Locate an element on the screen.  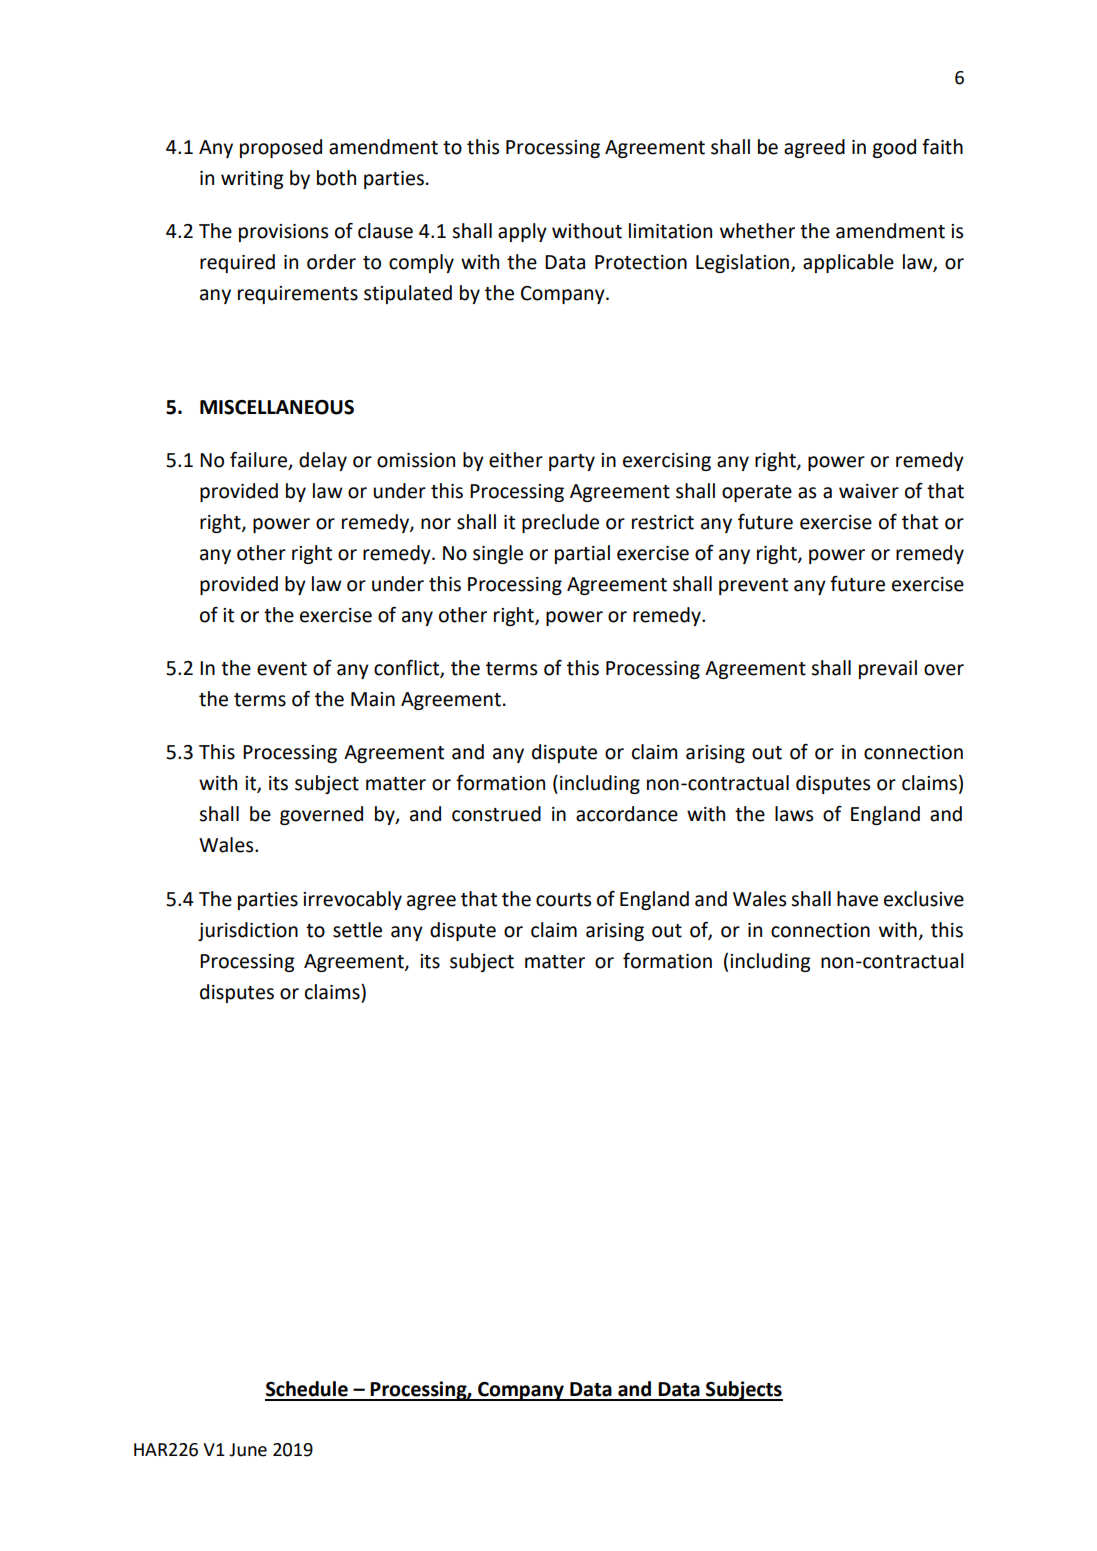
exclusive is located at coordinates (924, 899).
